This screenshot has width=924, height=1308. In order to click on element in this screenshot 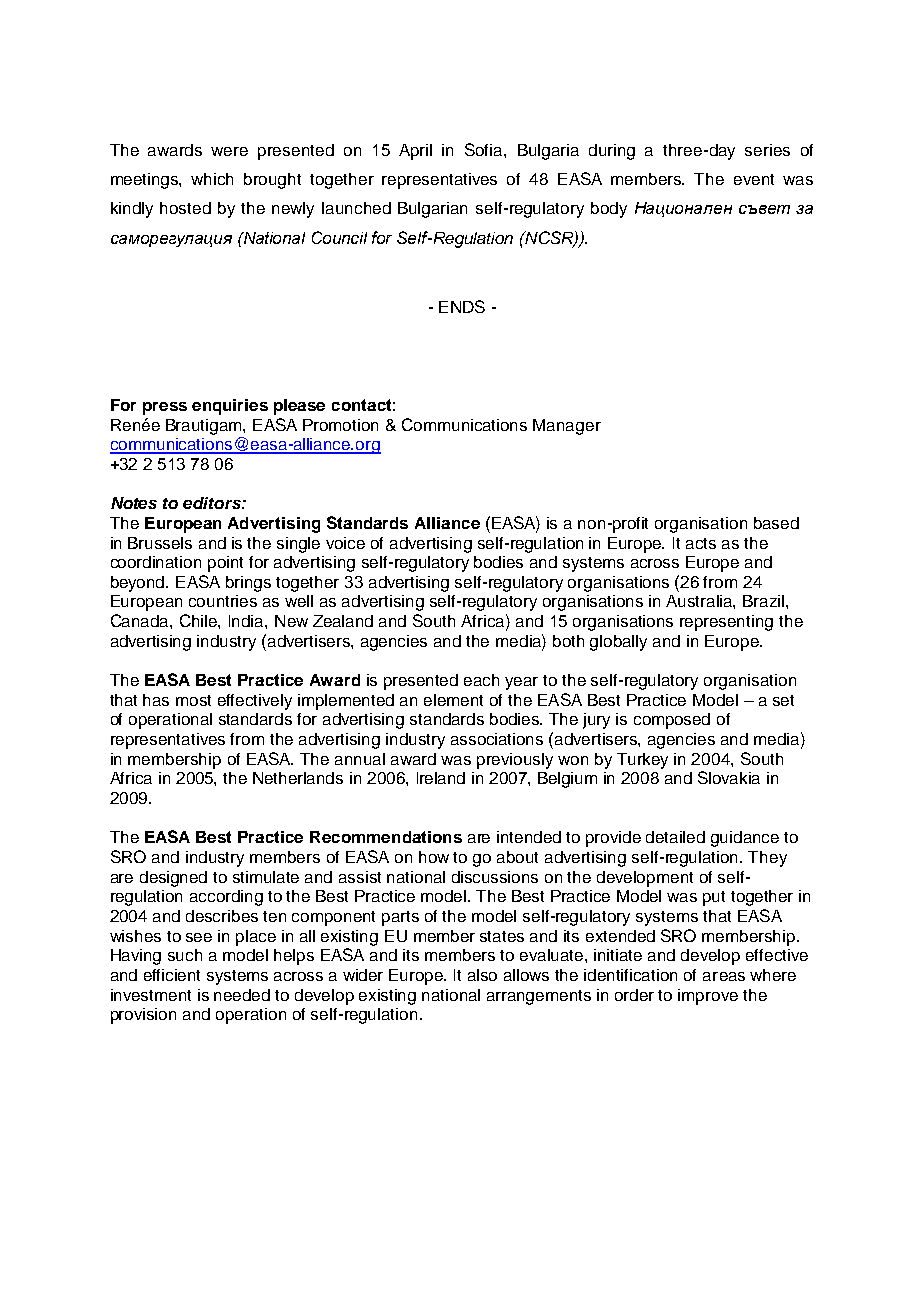, I will do `click(453, 700)`.
